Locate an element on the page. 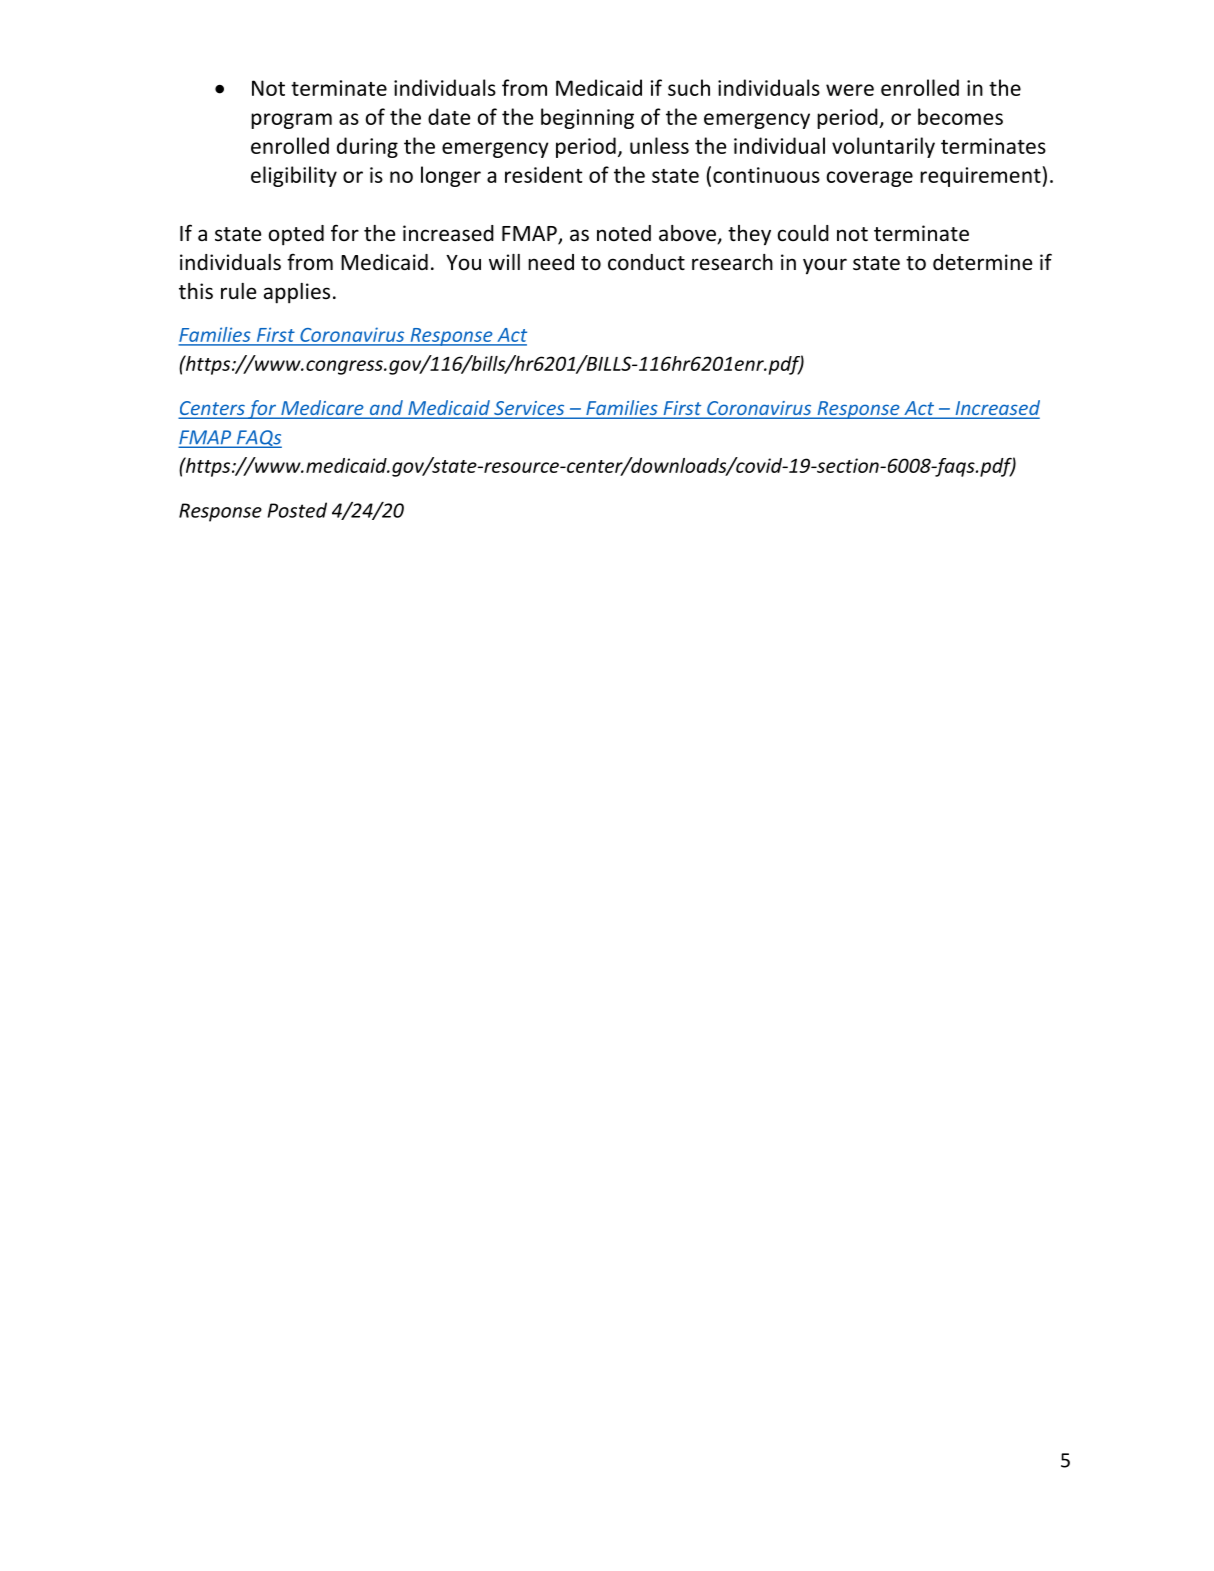  and is located at coordinates (386, 409).
